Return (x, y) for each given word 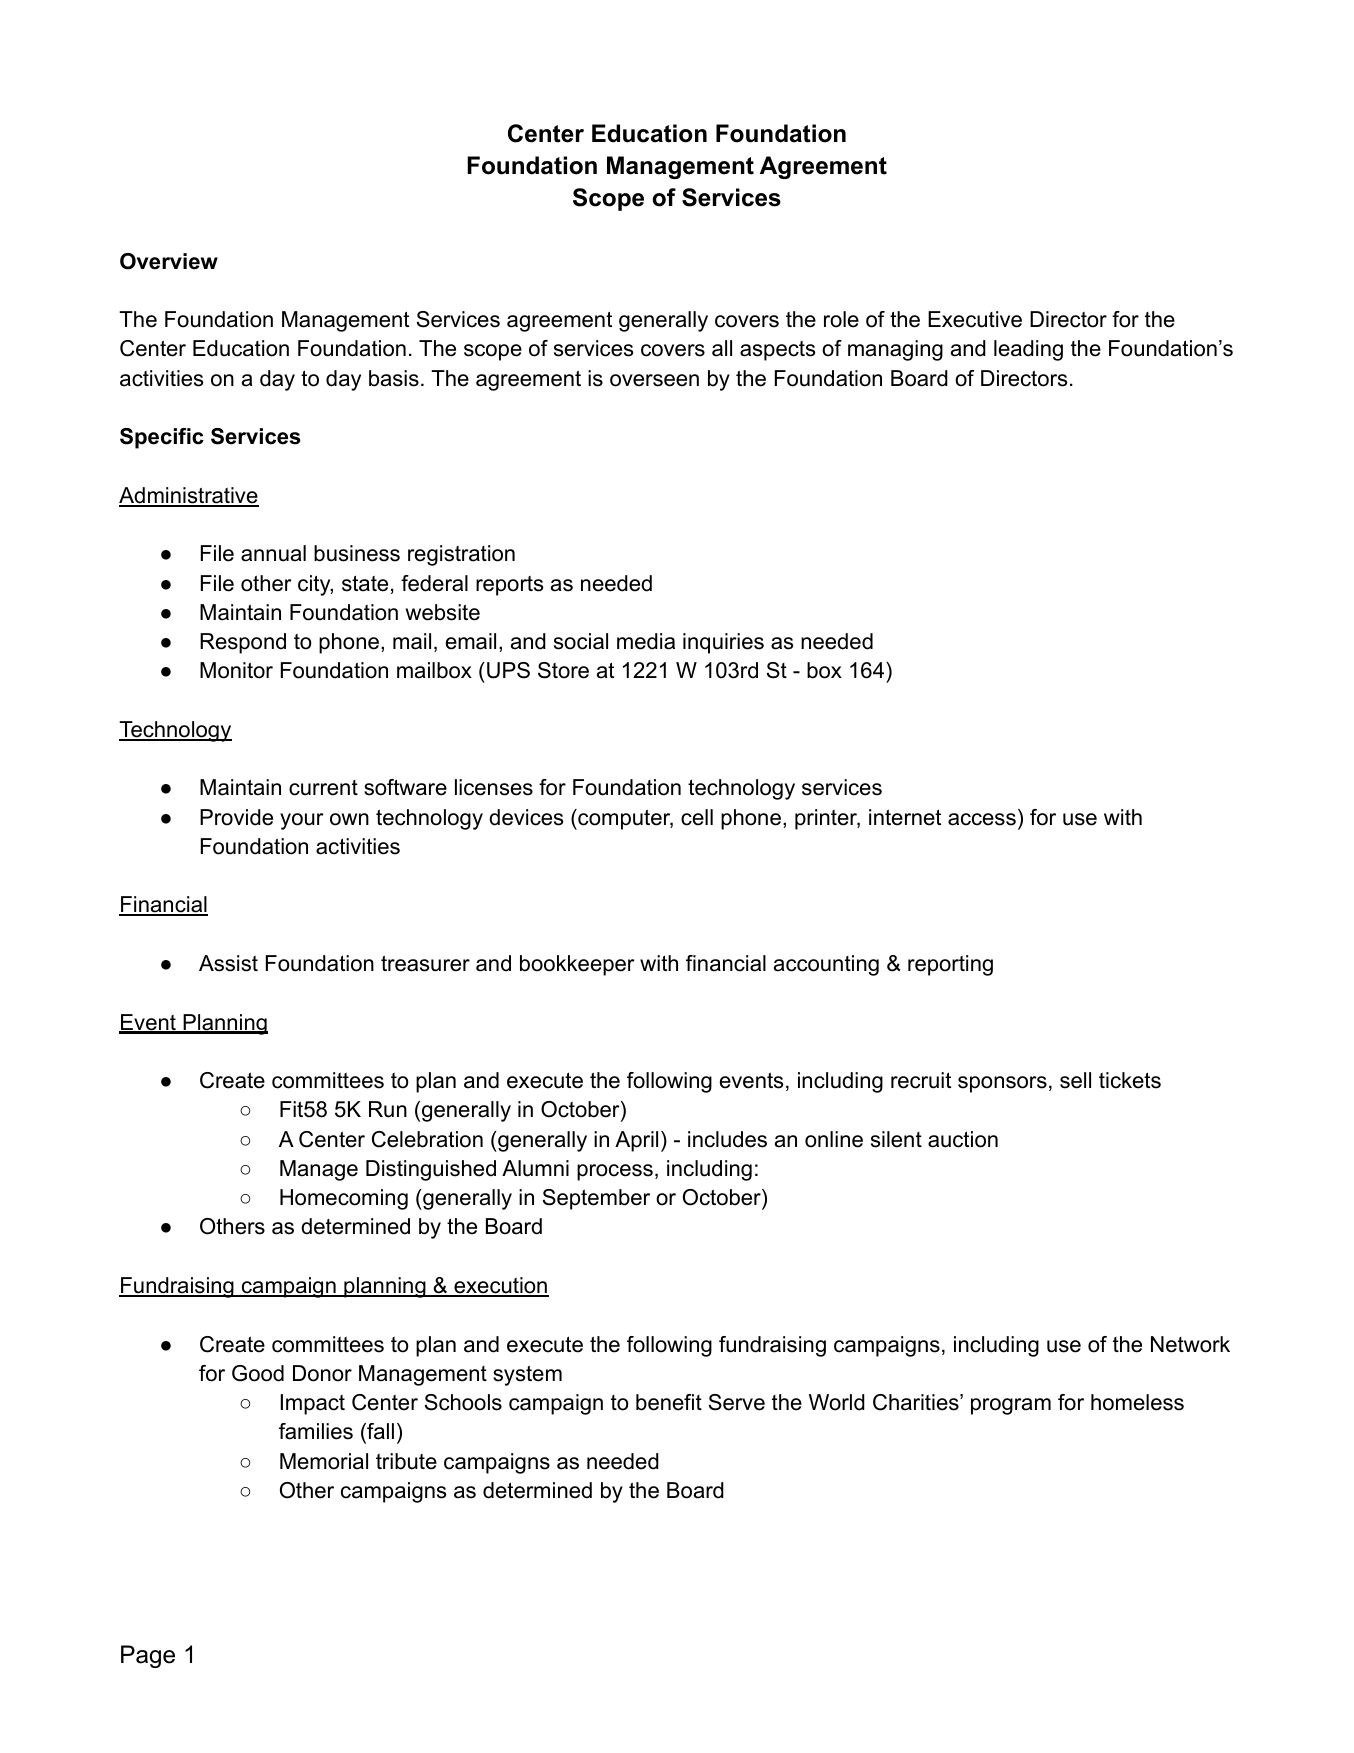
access (982, 819)
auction (963, 1139)
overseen (654, 380)
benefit (669, 1402)
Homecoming (344, 1199)
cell (697, 817)
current (323, 788)
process (615, 1172)
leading (1028, 350)
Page (148, 1656)
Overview (169, 261)
